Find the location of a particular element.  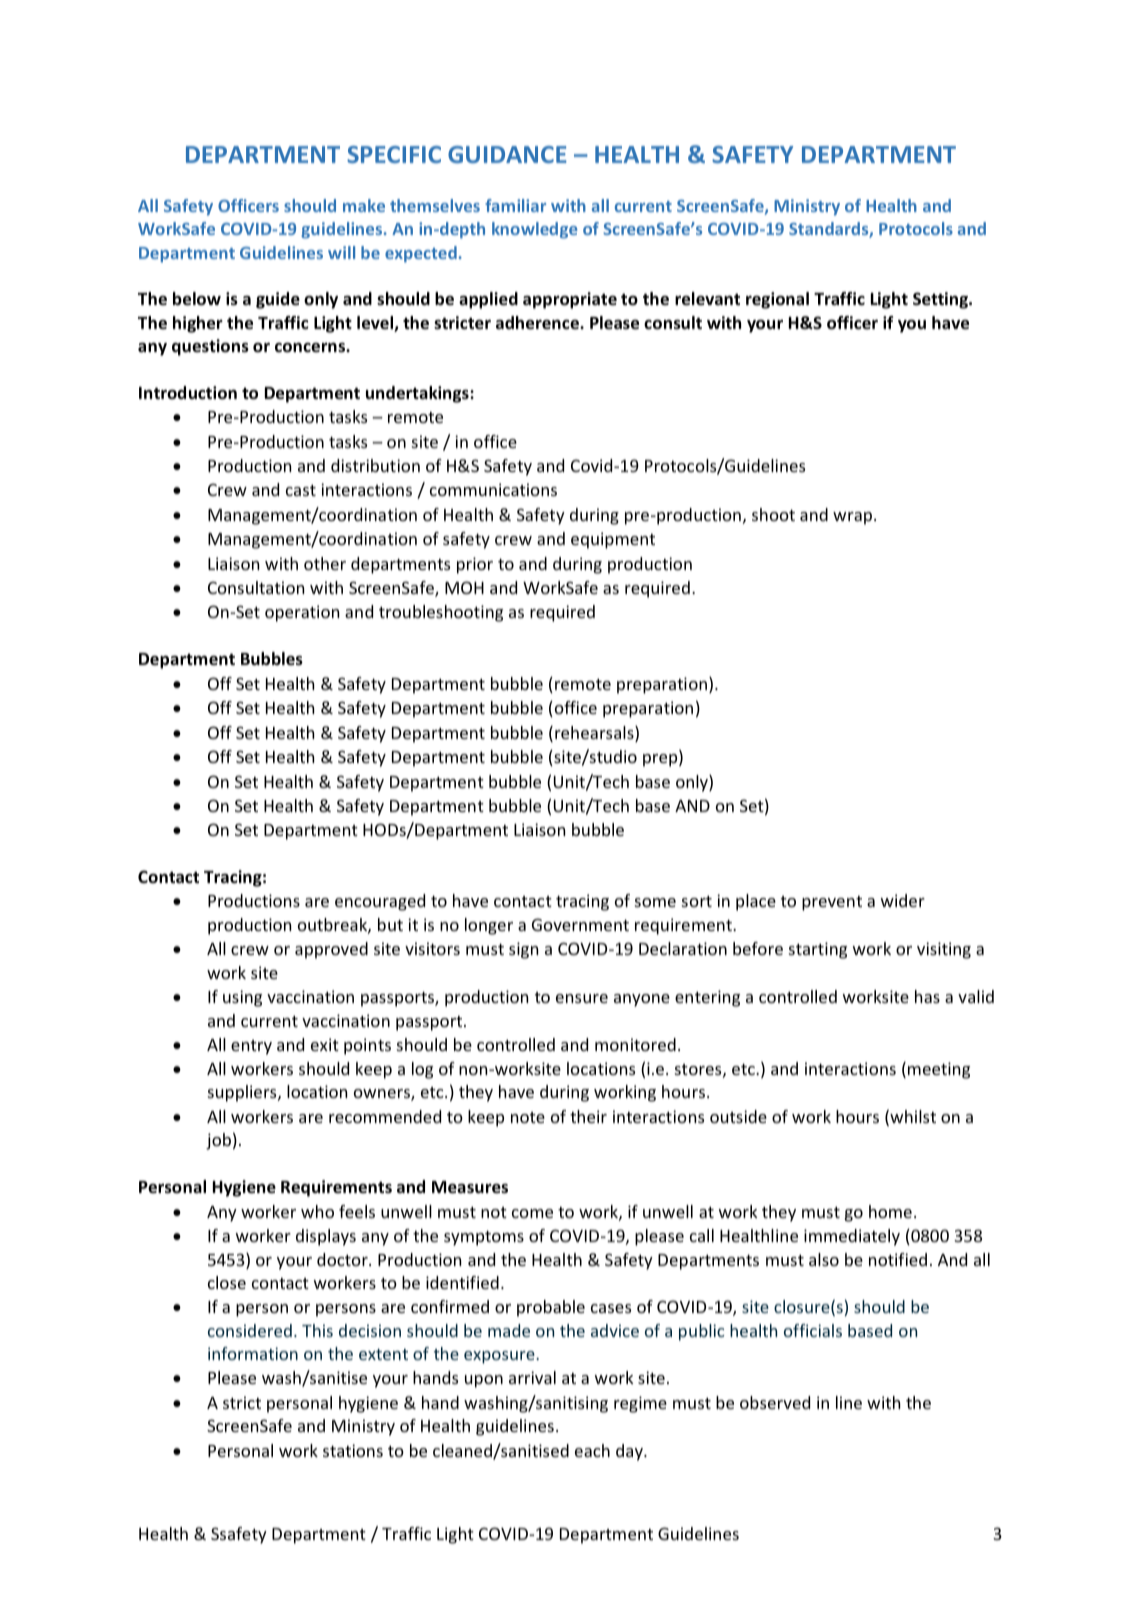

using is located at coordinates (242, 998).
